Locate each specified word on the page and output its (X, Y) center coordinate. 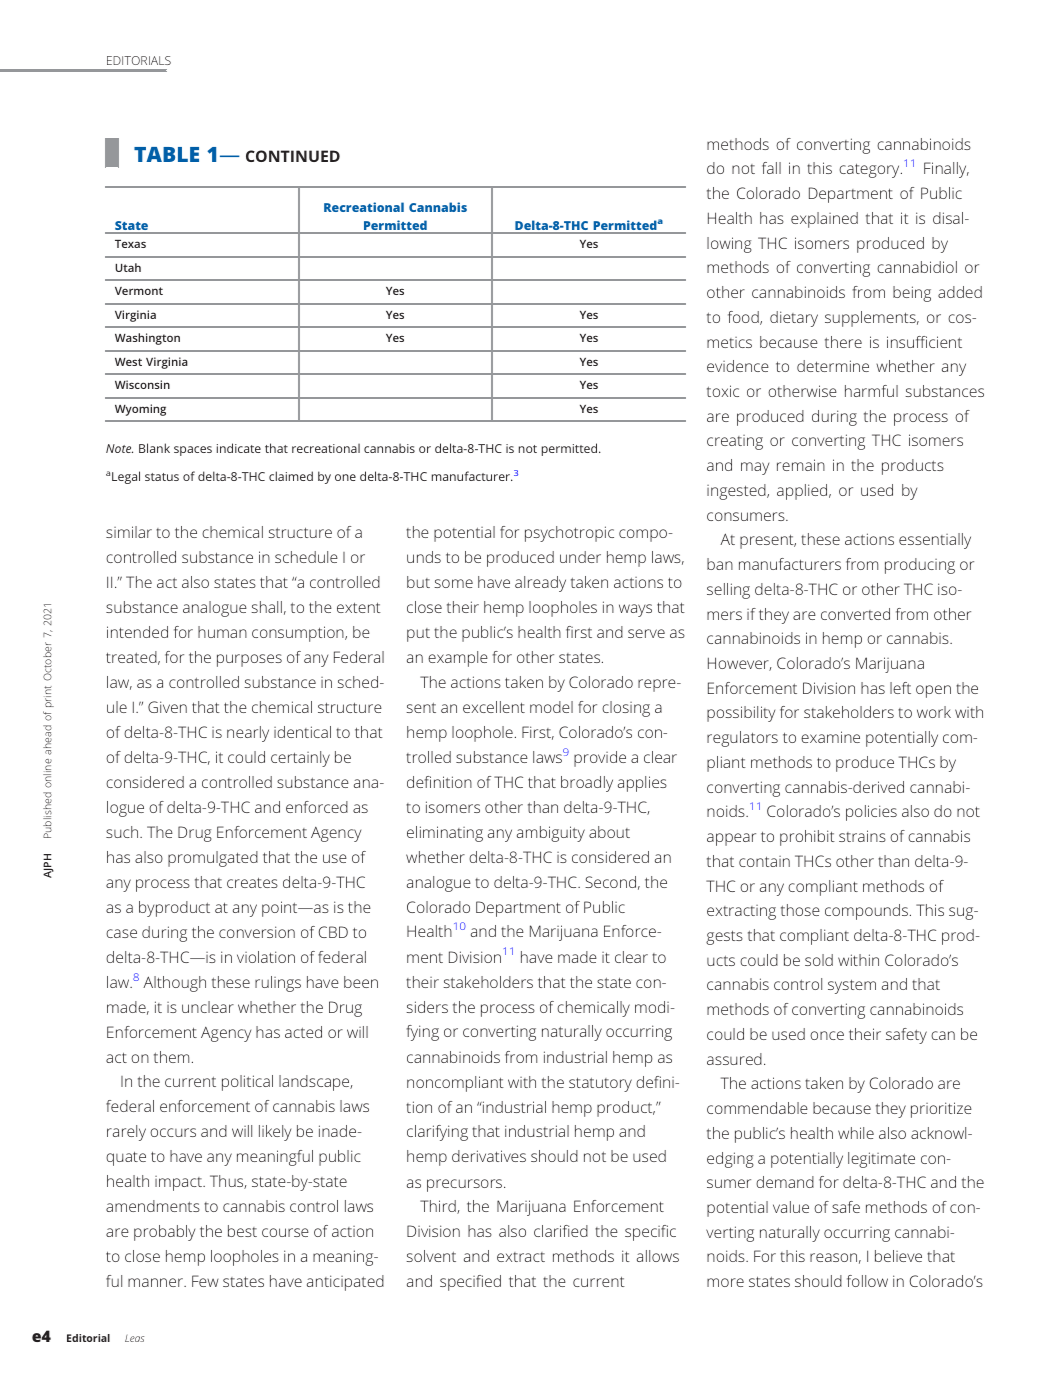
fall (771, 168)
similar (129, 532)
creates (252, 883)
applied (803, 492)
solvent (431, 1256)
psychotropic (569, 534)
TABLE (166, 154)
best (242, 1231)
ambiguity (551, 834)
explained (824, 220)
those (800, 910)
